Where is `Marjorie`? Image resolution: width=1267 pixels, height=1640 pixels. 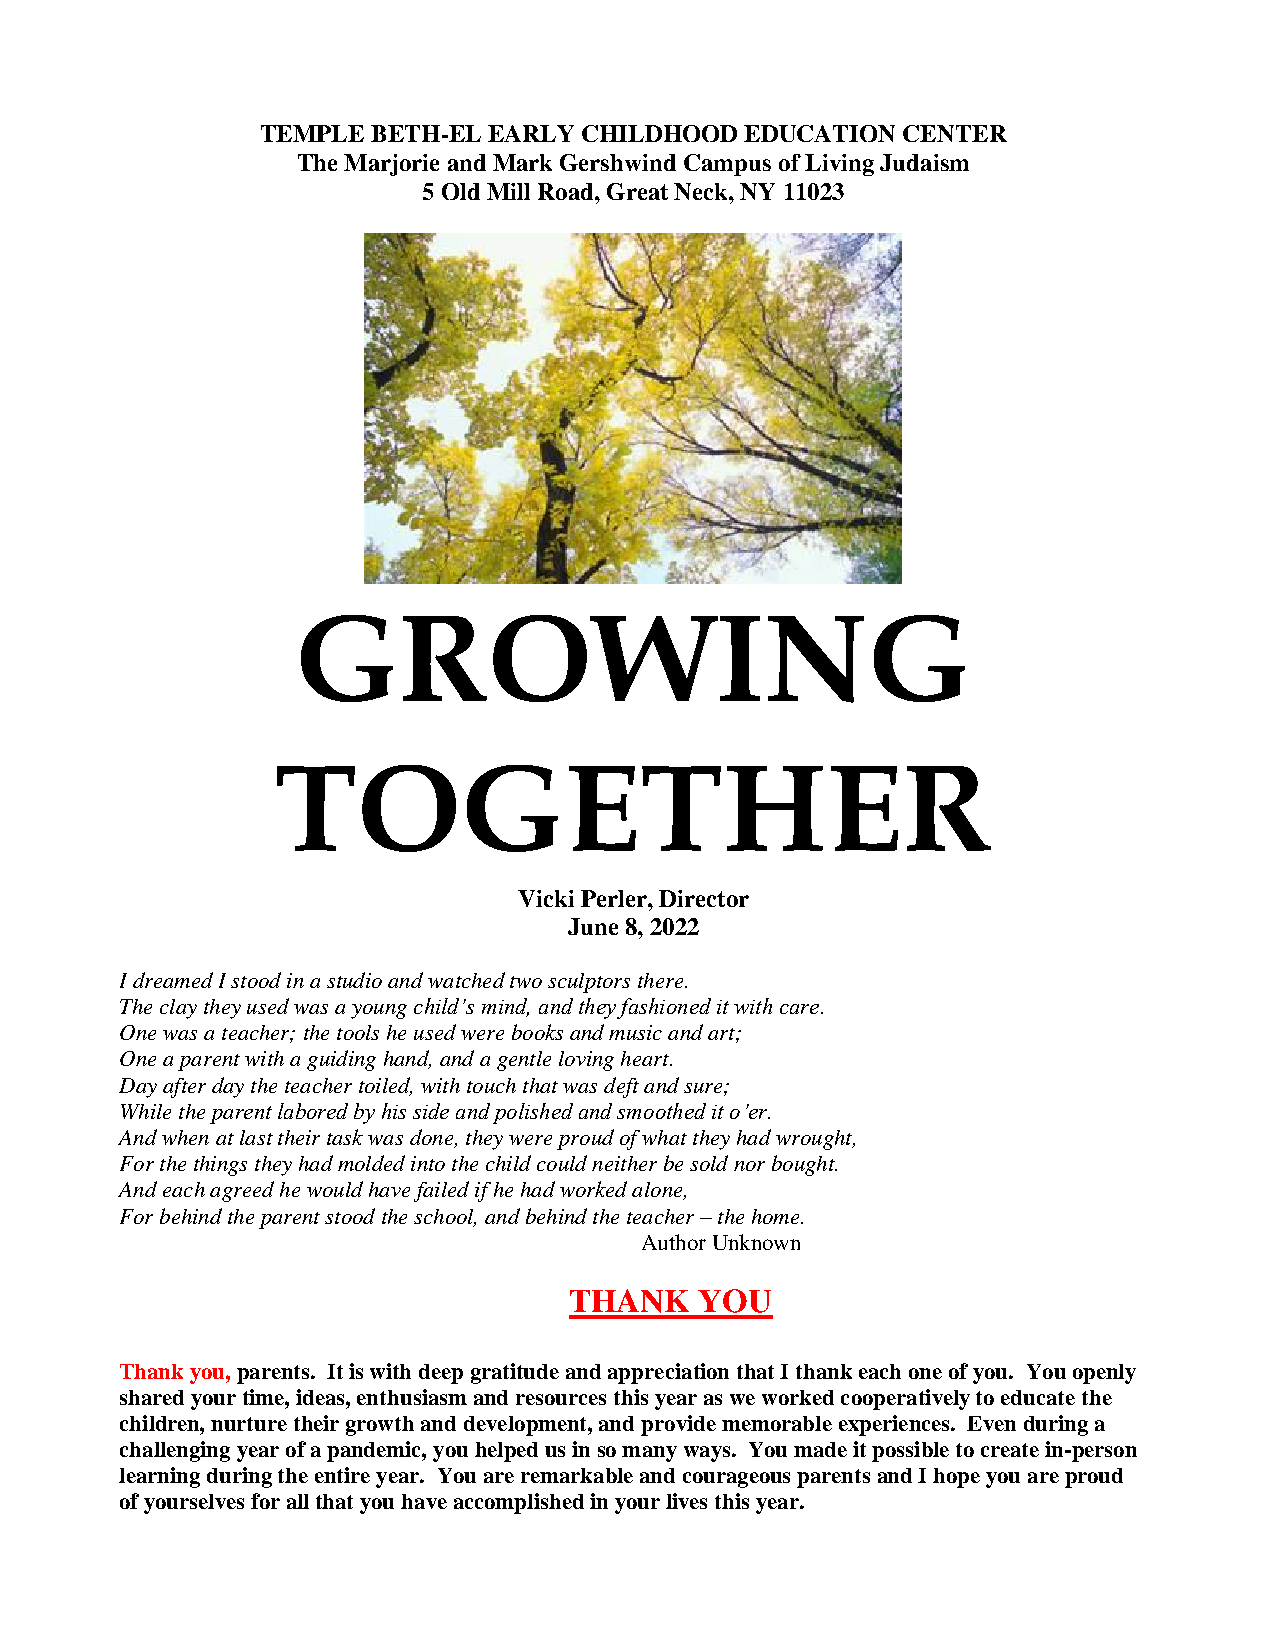
Marjorie is located at coordinates (391, 165).
